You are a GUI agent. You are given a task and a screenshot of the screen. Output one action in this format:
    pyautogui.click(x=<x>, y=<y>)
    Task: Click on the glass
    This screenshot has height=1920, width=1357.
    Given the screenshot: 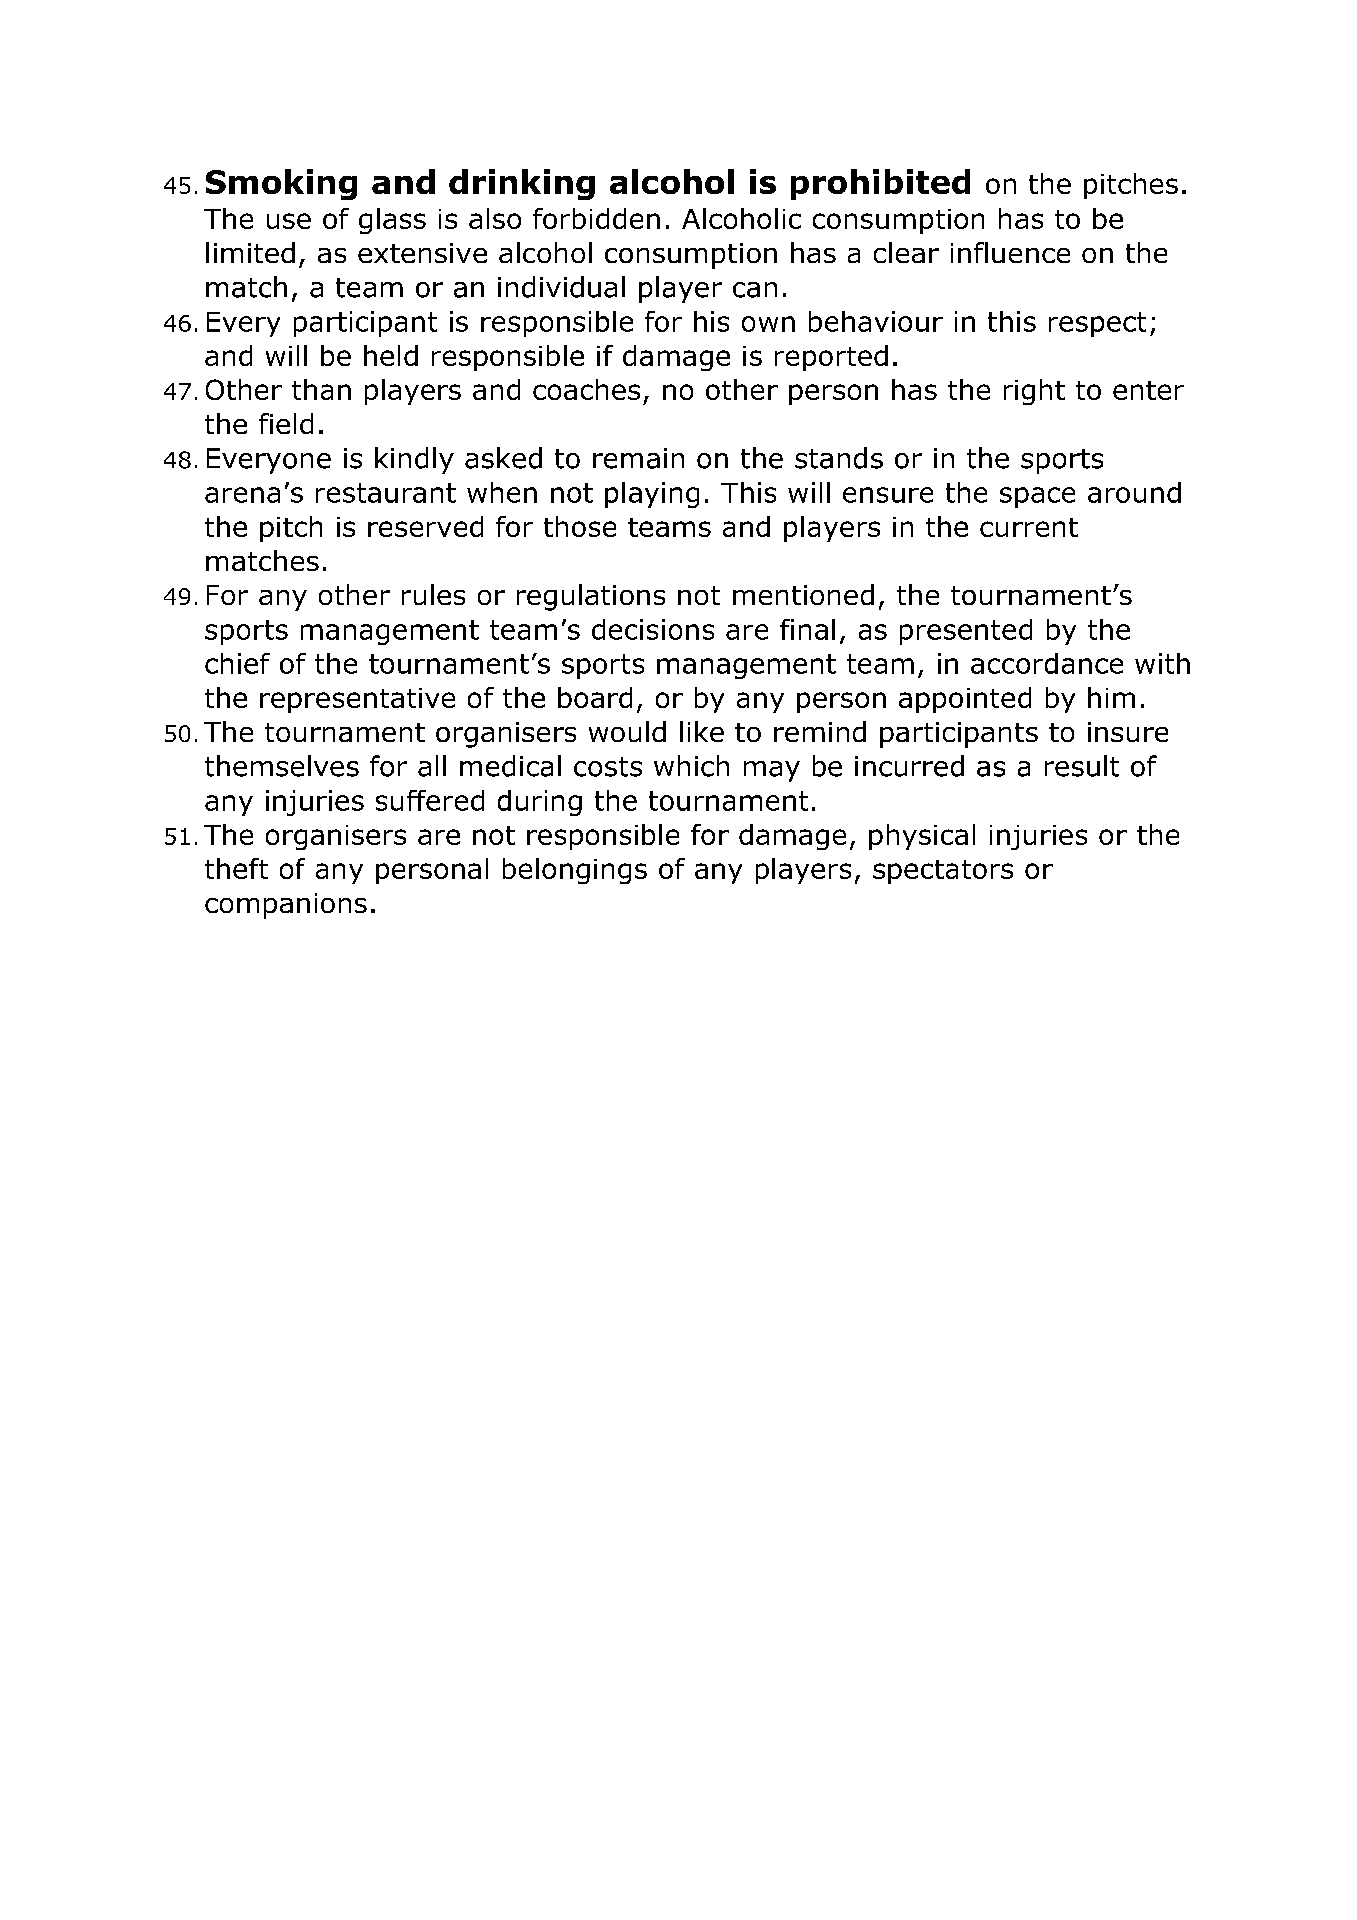 What is the action you would take?
    pyautogui.click(x=392, y=221)
